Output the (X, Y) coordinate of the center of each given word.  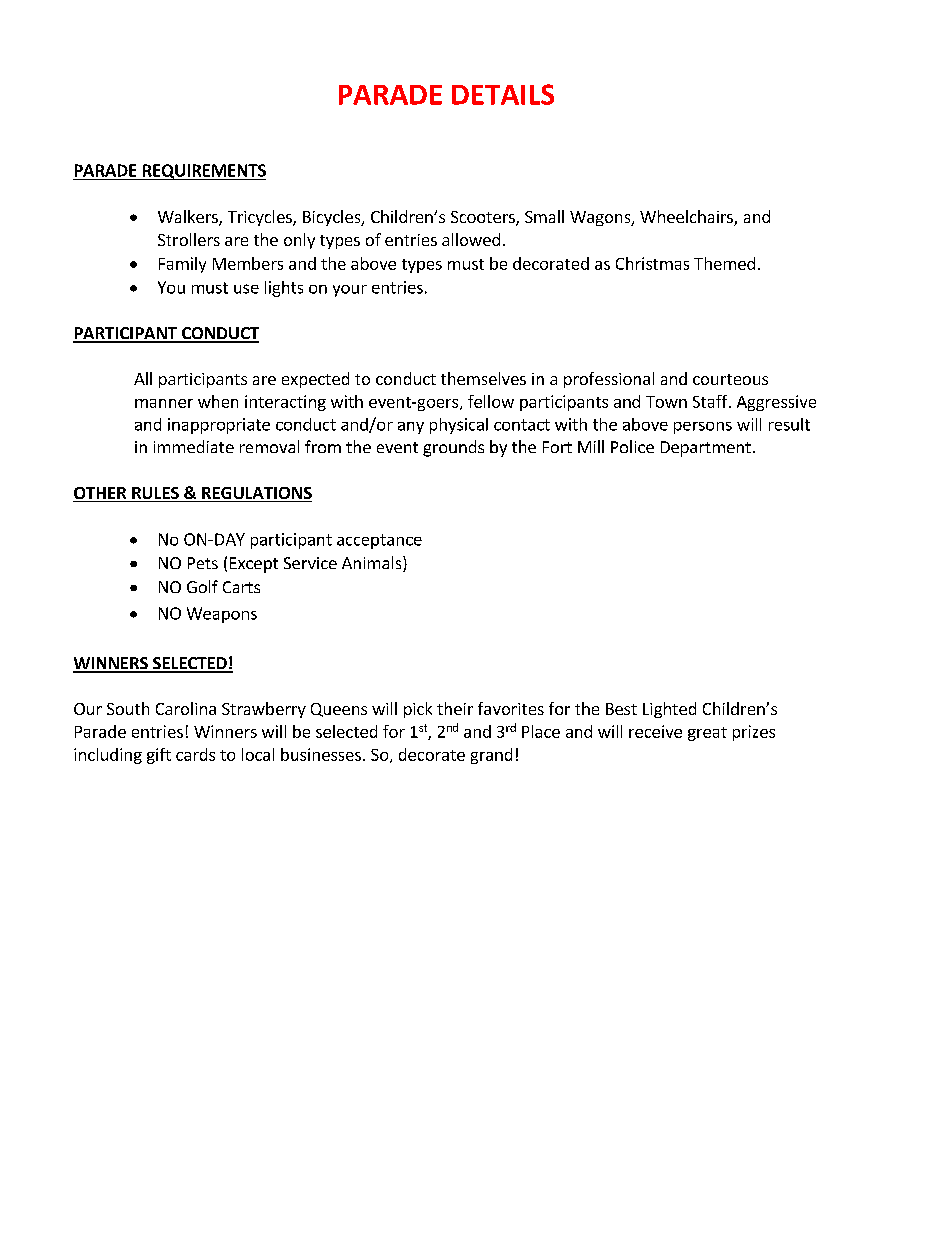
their (455, 708)
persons (703, 428)
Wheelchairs (687, 218)
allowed (471, 239)
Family (182, 265)
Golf (202, 586)
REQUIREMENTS (203, 172)
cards (195, 754)
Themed (724, 263)
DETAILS (503, 94)
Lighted (669, 710)
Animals (373, 564)
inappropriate (219, 426)
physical (459, 426)
